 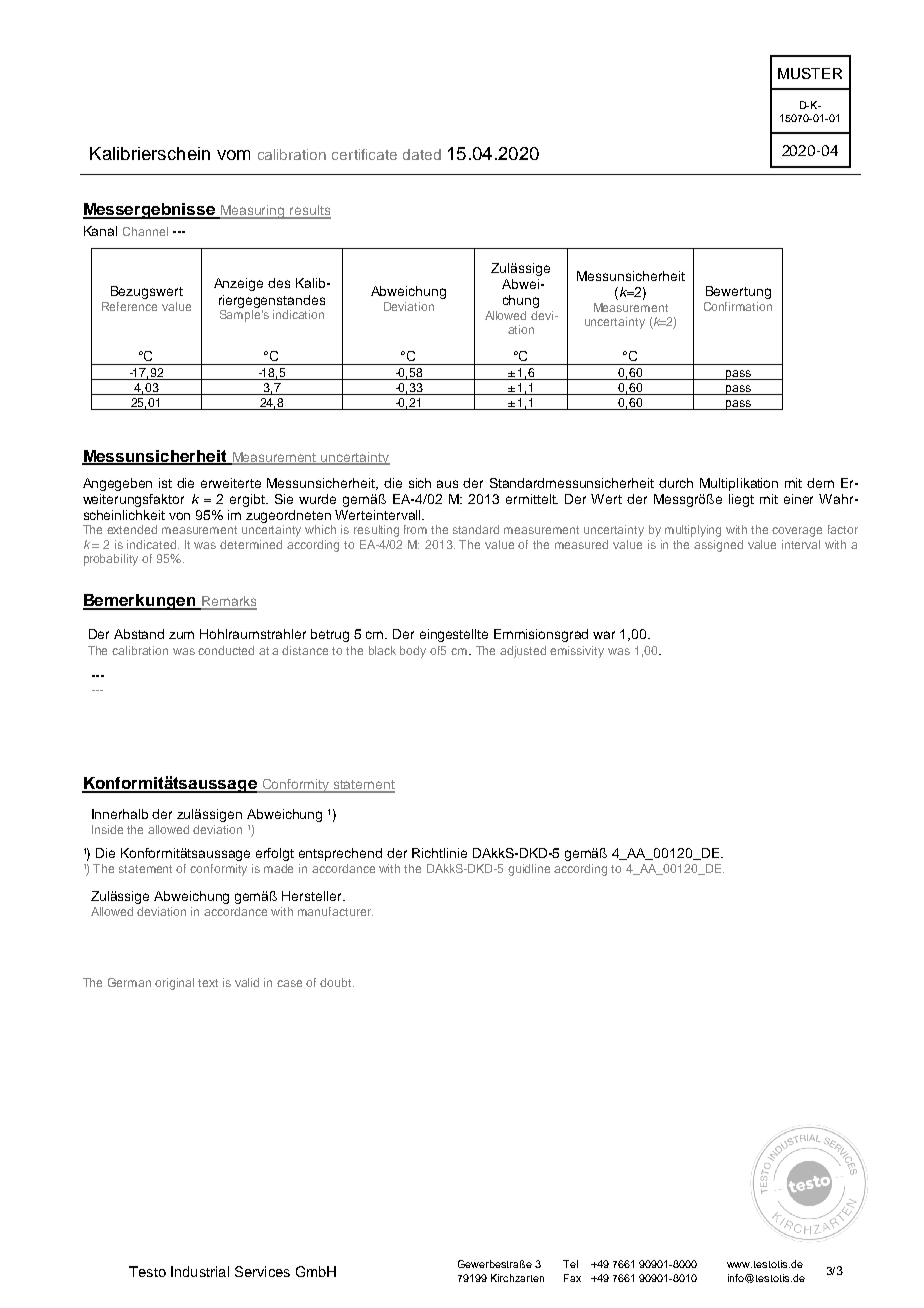 I want to click on conducted, so click(x=226, y=650).
